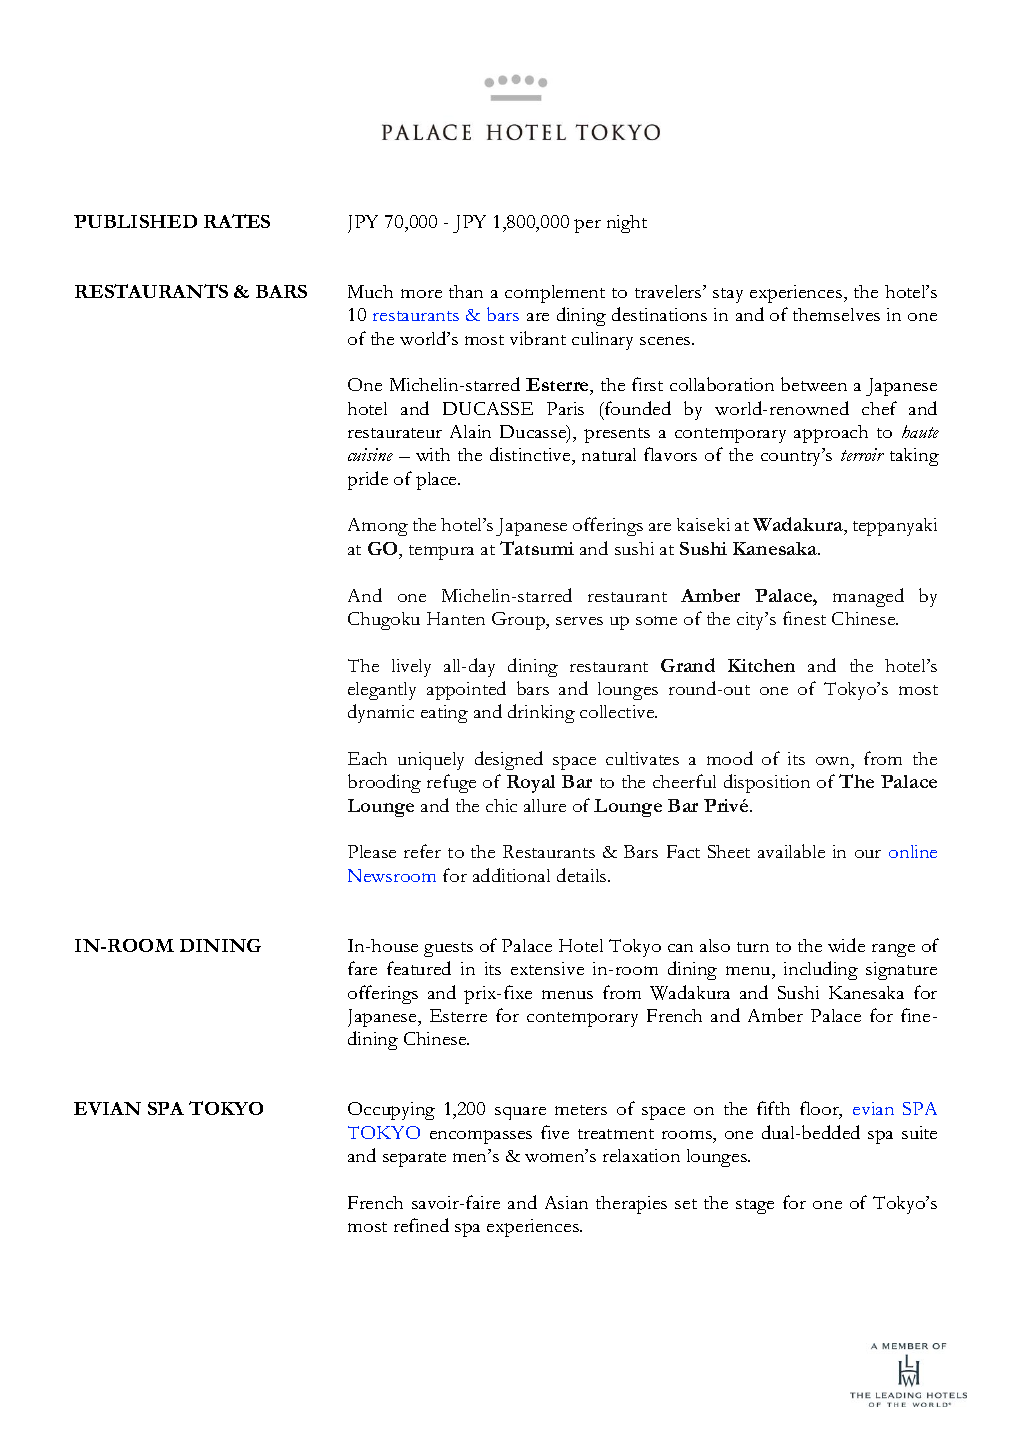  What do you see at coordinates (846, 945) in the image?
I see `wide` at bounding box center [846, 945].
